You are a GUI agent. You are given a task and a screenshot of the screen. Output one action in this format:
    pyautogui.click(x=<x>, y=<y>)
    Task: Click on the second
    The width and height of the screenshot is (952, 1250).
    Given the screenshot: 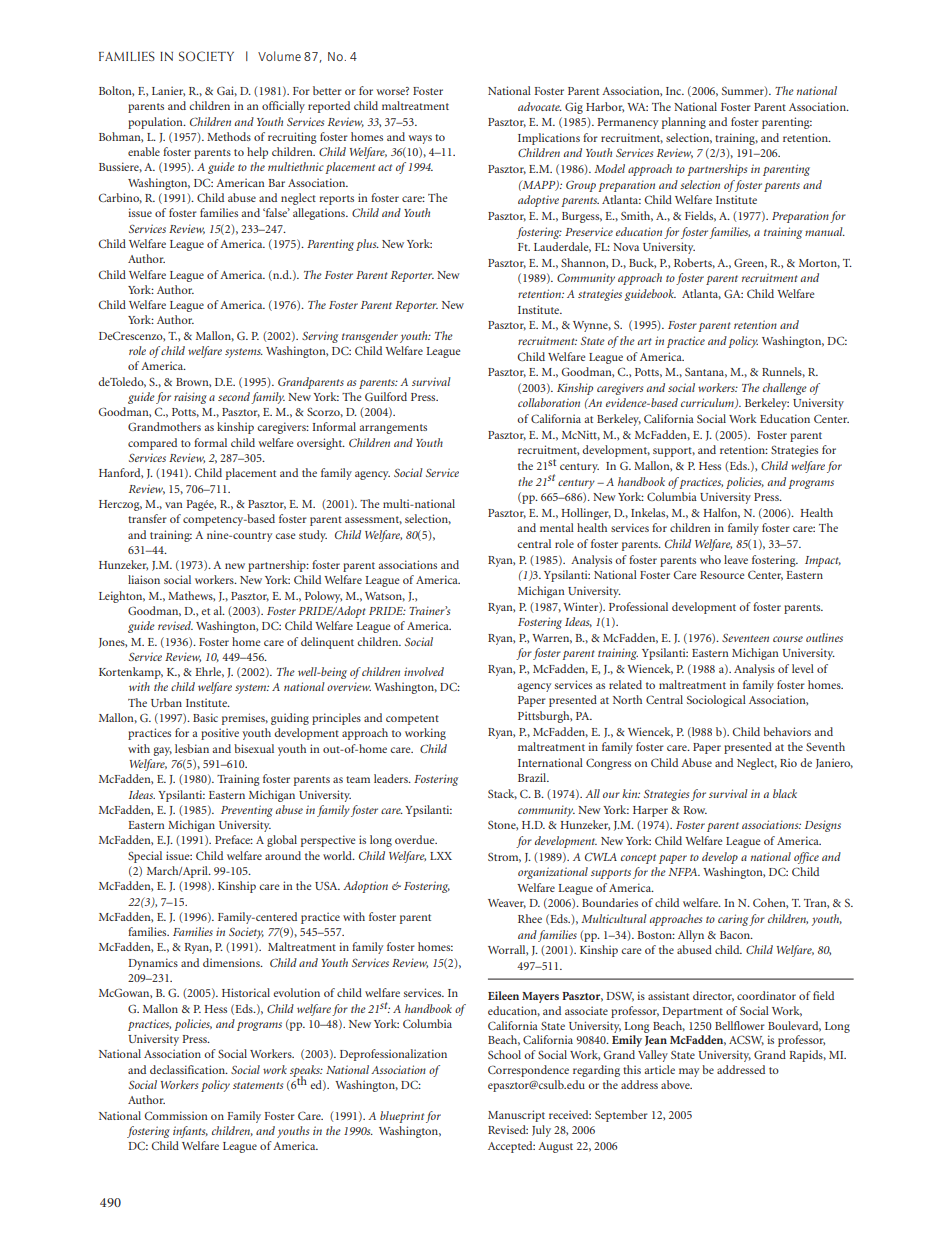 What is the action you would take?
    pyautogui.click(x=234, y=396)
